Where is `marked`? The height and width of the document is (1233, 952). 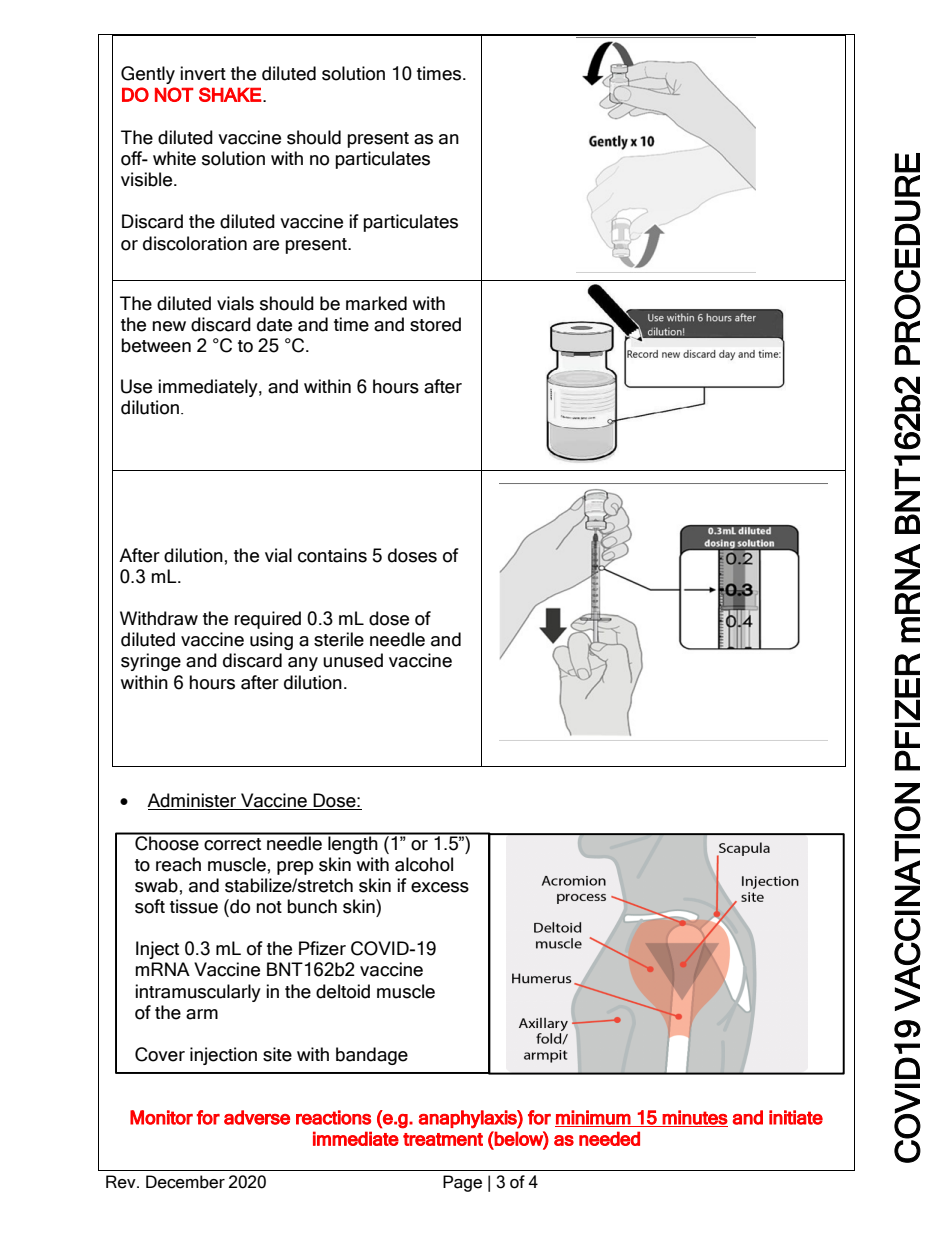 marked is located at coordinates (376, 303).
